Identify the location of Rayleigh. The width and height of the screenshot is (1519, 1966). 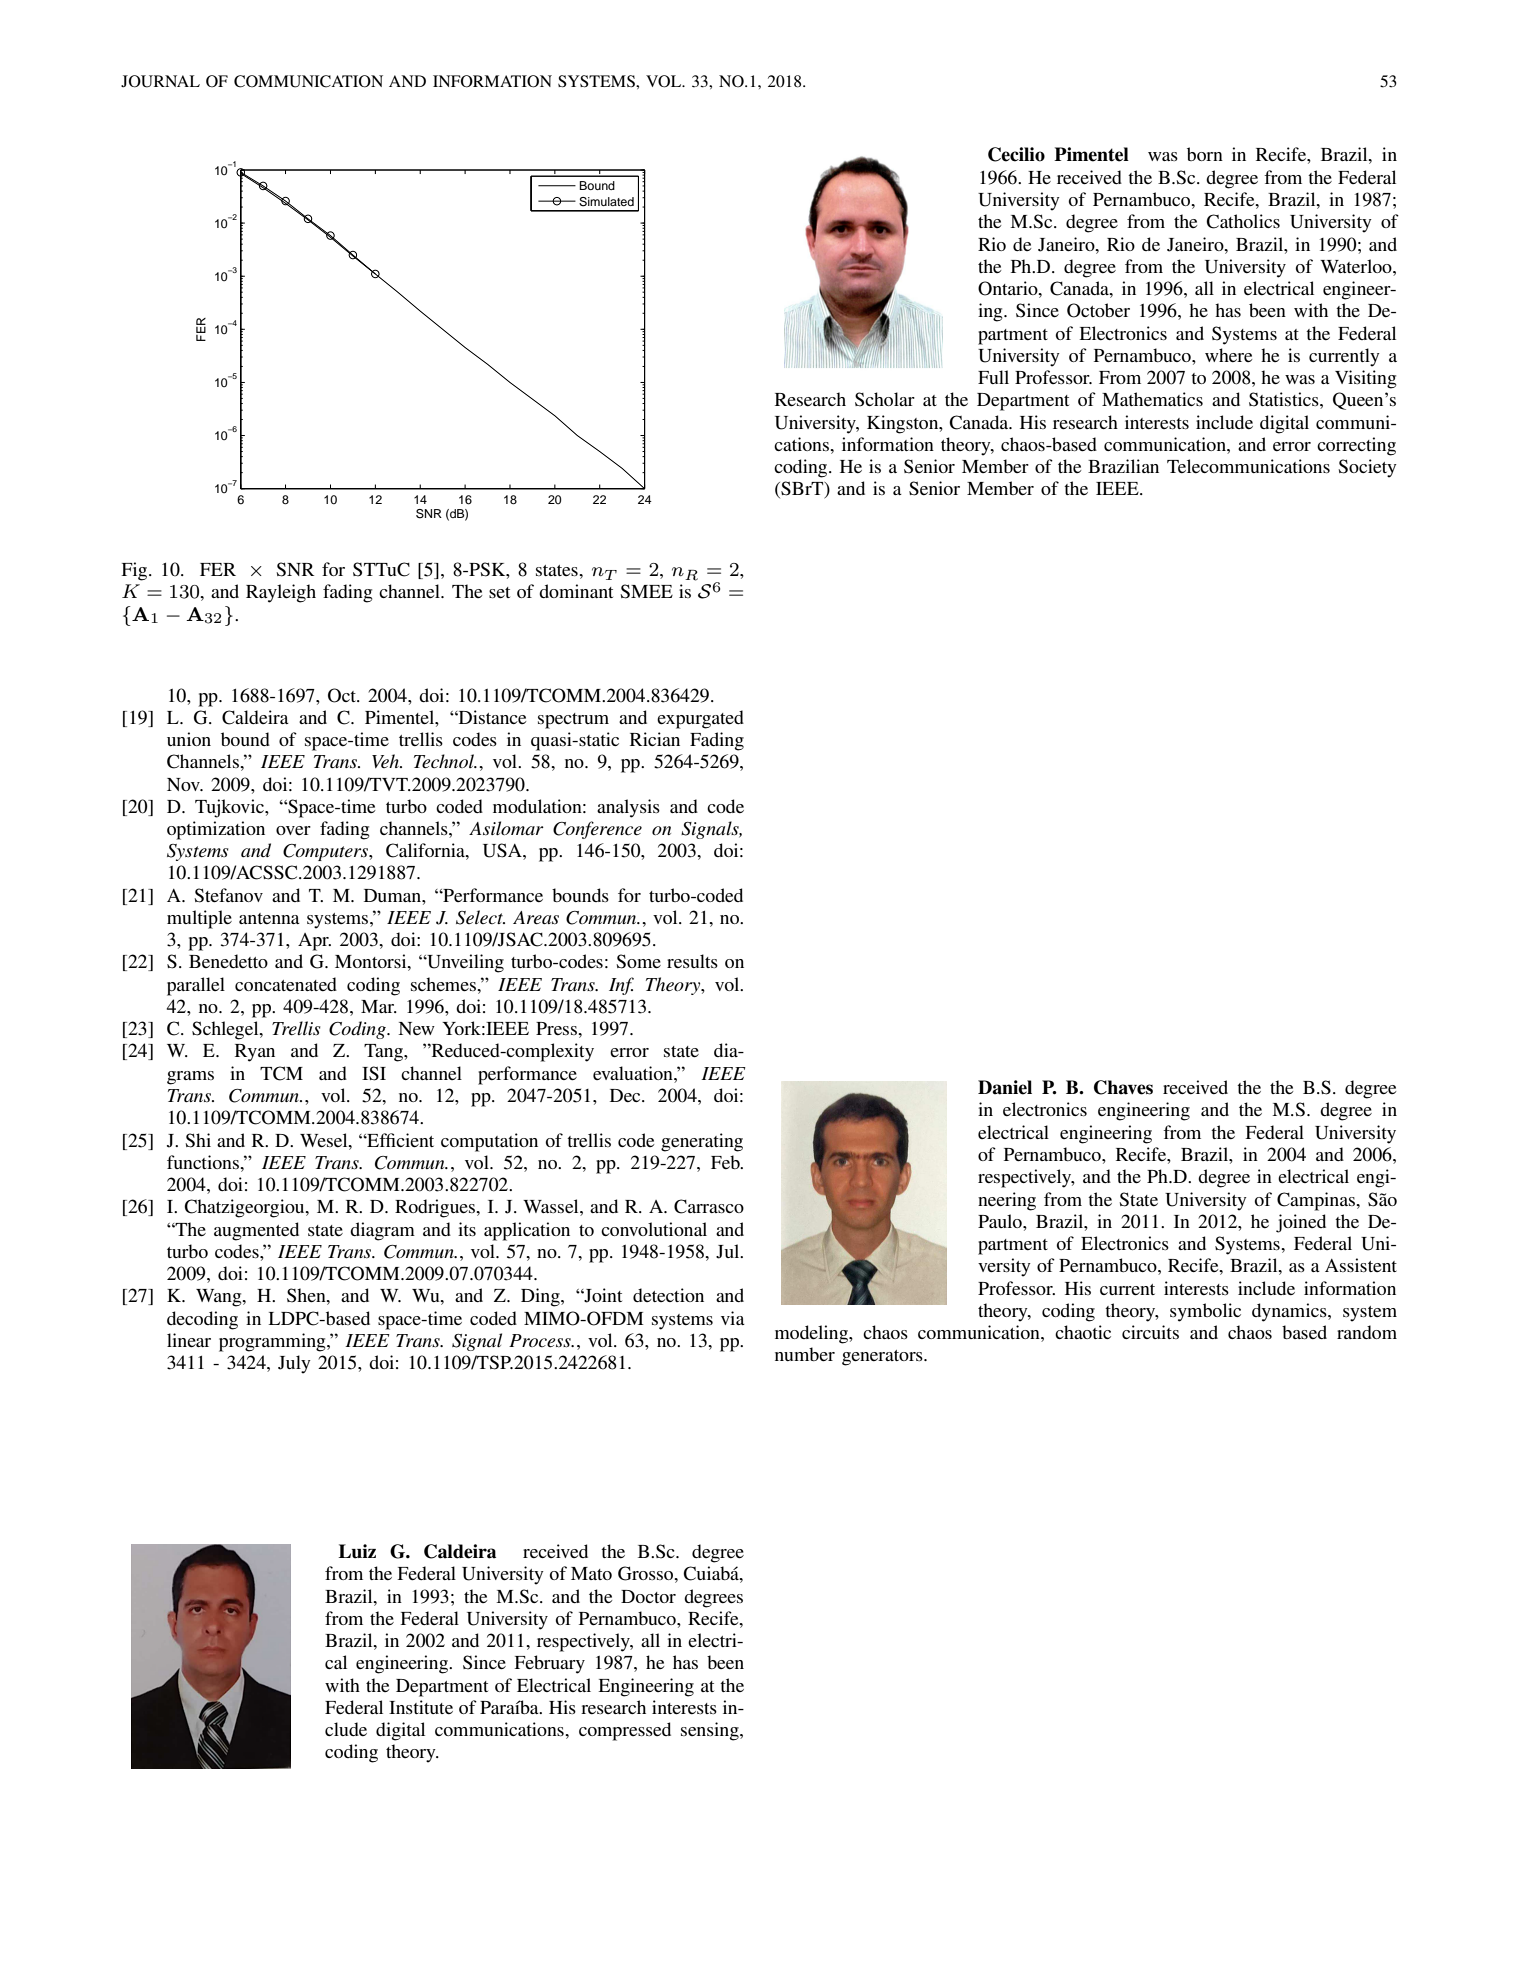
(281, 593).
